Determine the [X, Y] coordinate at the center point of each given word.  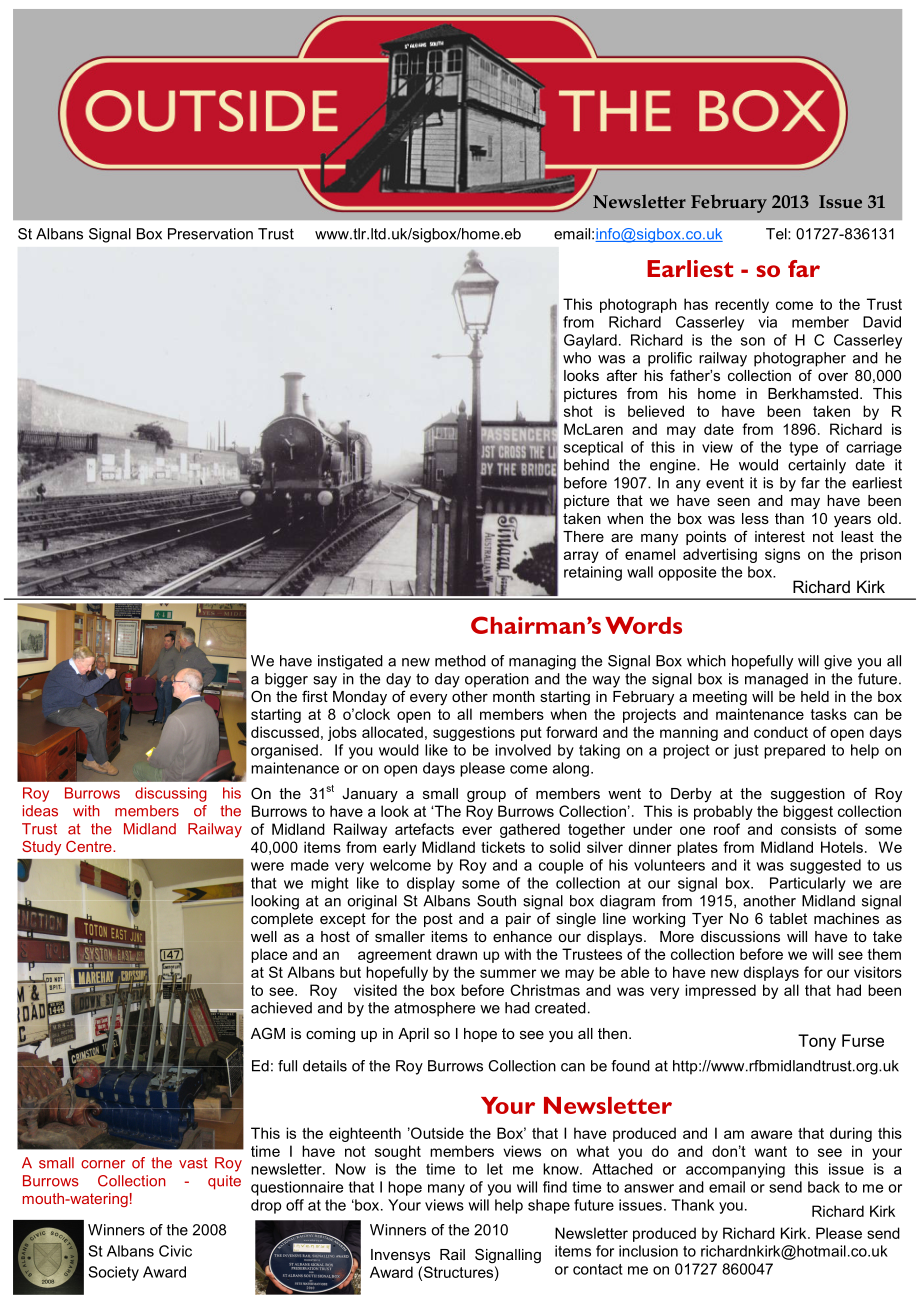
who [577, 358]
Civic [175, 1251]
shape [549, 1206]
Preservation [210, 234]
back [824, 1187]
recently [742, 305]
